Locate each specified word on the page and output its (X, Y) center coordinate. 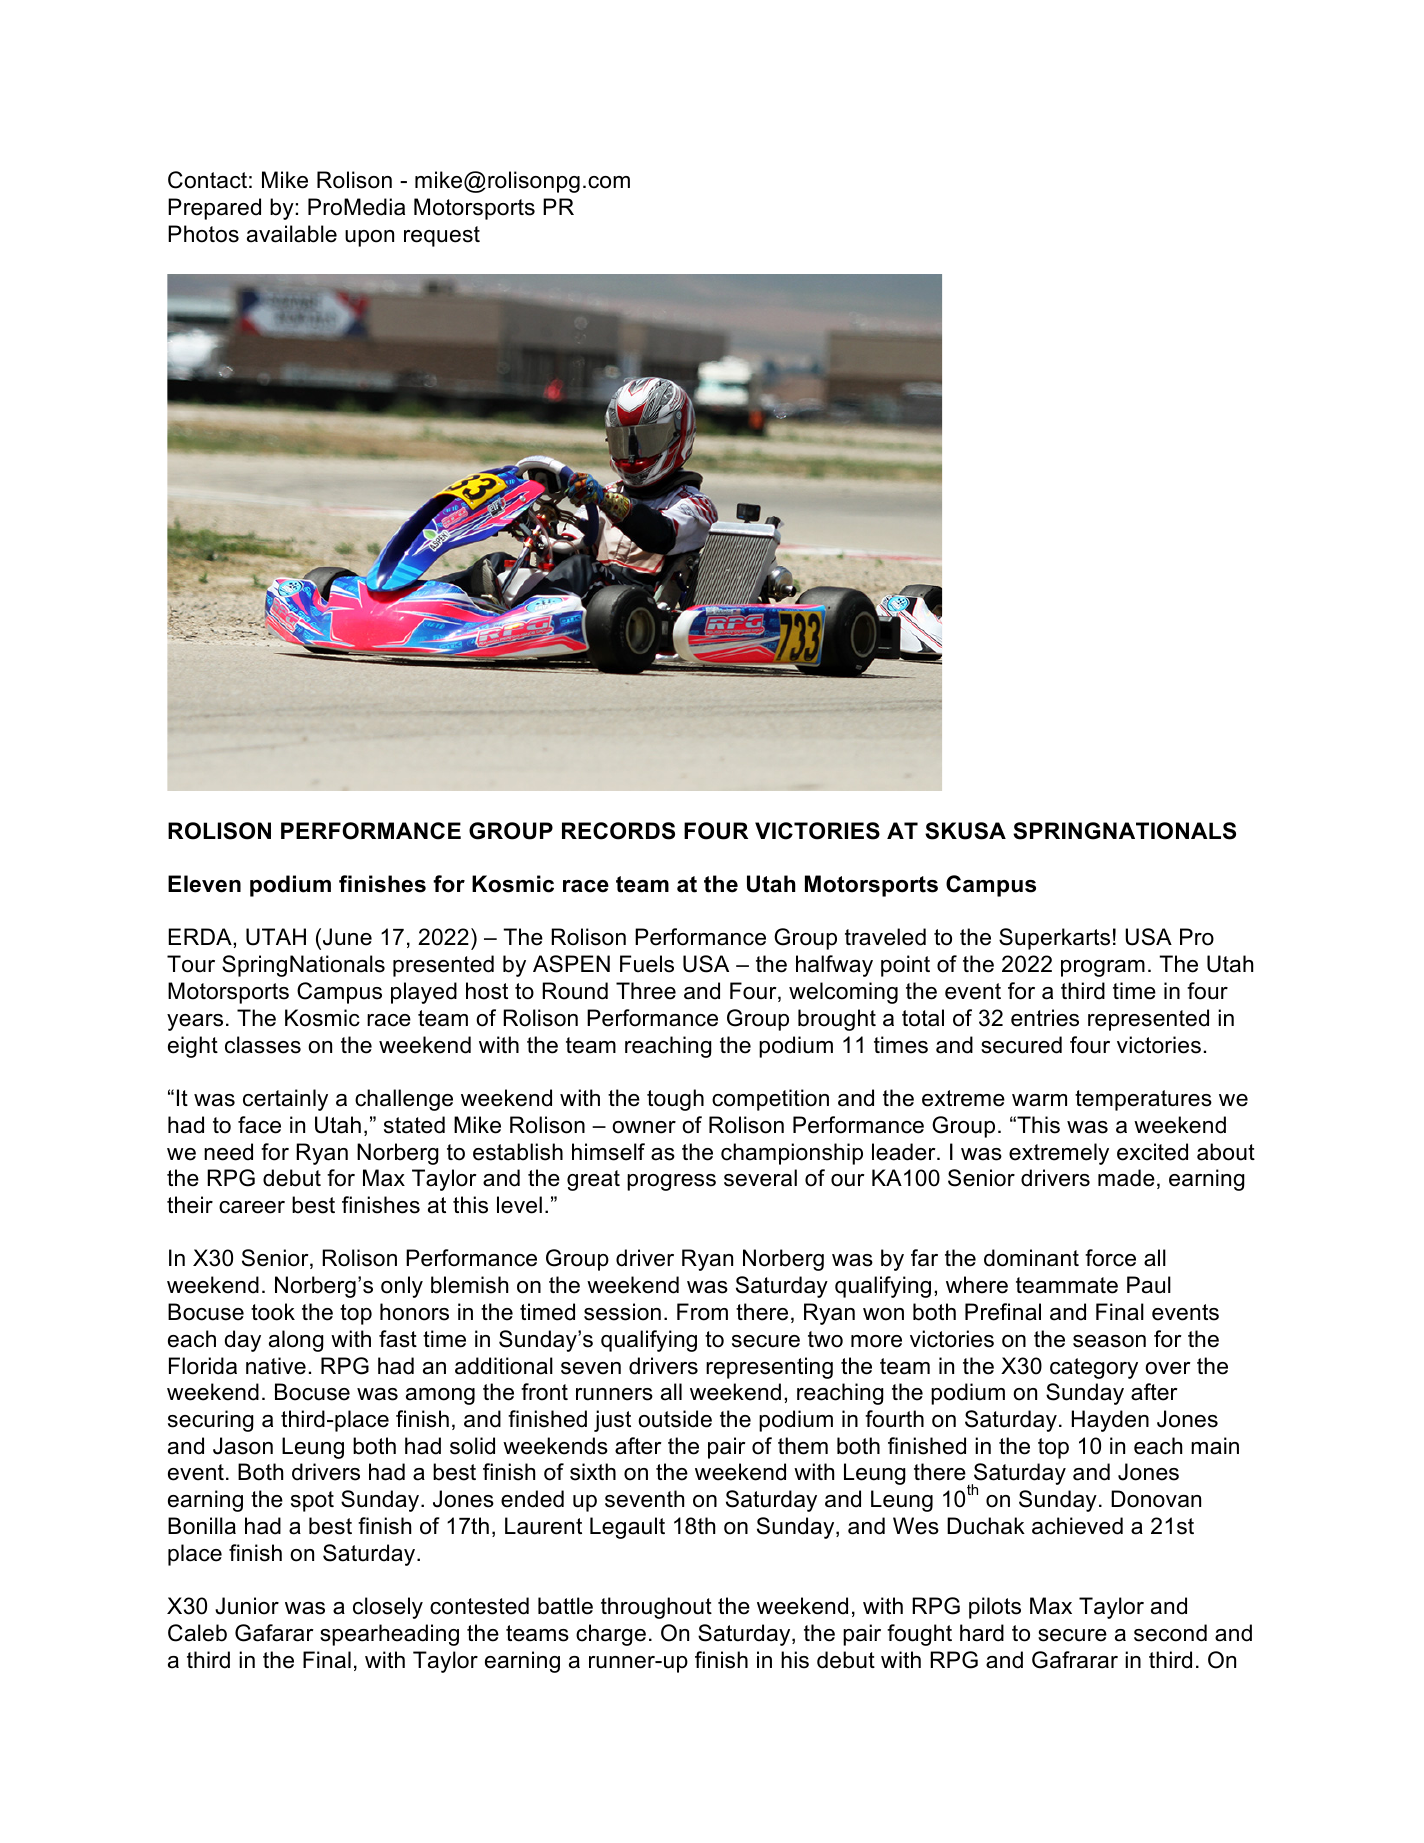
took (273, 1312)
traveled (885, 937)
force (1110, 1258)
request (442, 236)
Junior (247, 1606)
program (1103, 968)
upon (369, 238)
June (347, 937)
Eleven (204, 884)
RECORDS (618, 831)
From (702, 1312)
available (292, 234)
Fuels (647, 964)
